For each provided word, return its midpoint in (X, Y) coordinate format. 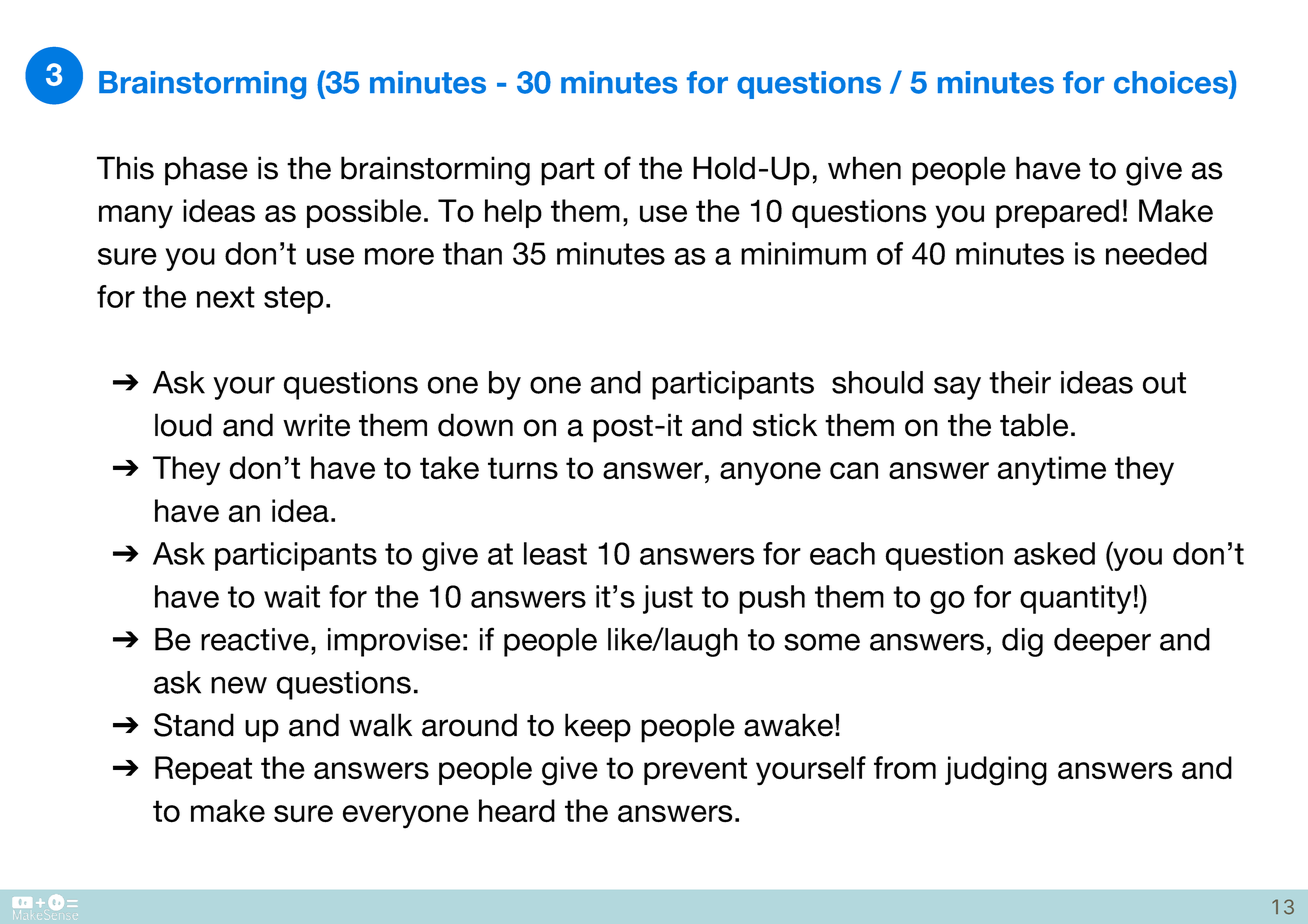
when (864, 168)
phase (206, 171)
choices (1172, 82)
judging (996, 771)
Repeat (203, 770)
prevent (695, 771)
